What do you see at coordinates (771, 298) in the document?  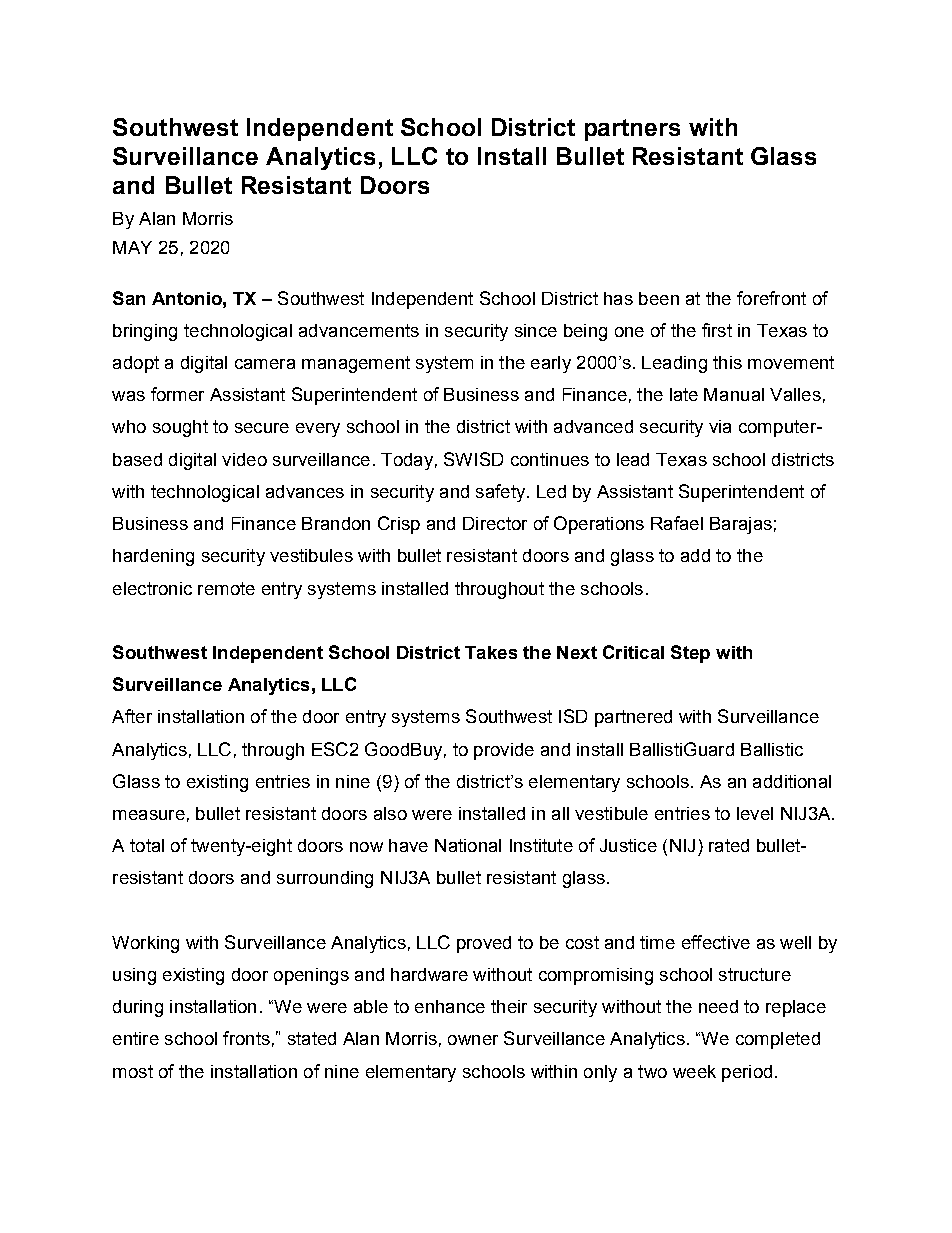 I see `forefront` at bounding box center [771, 298].
